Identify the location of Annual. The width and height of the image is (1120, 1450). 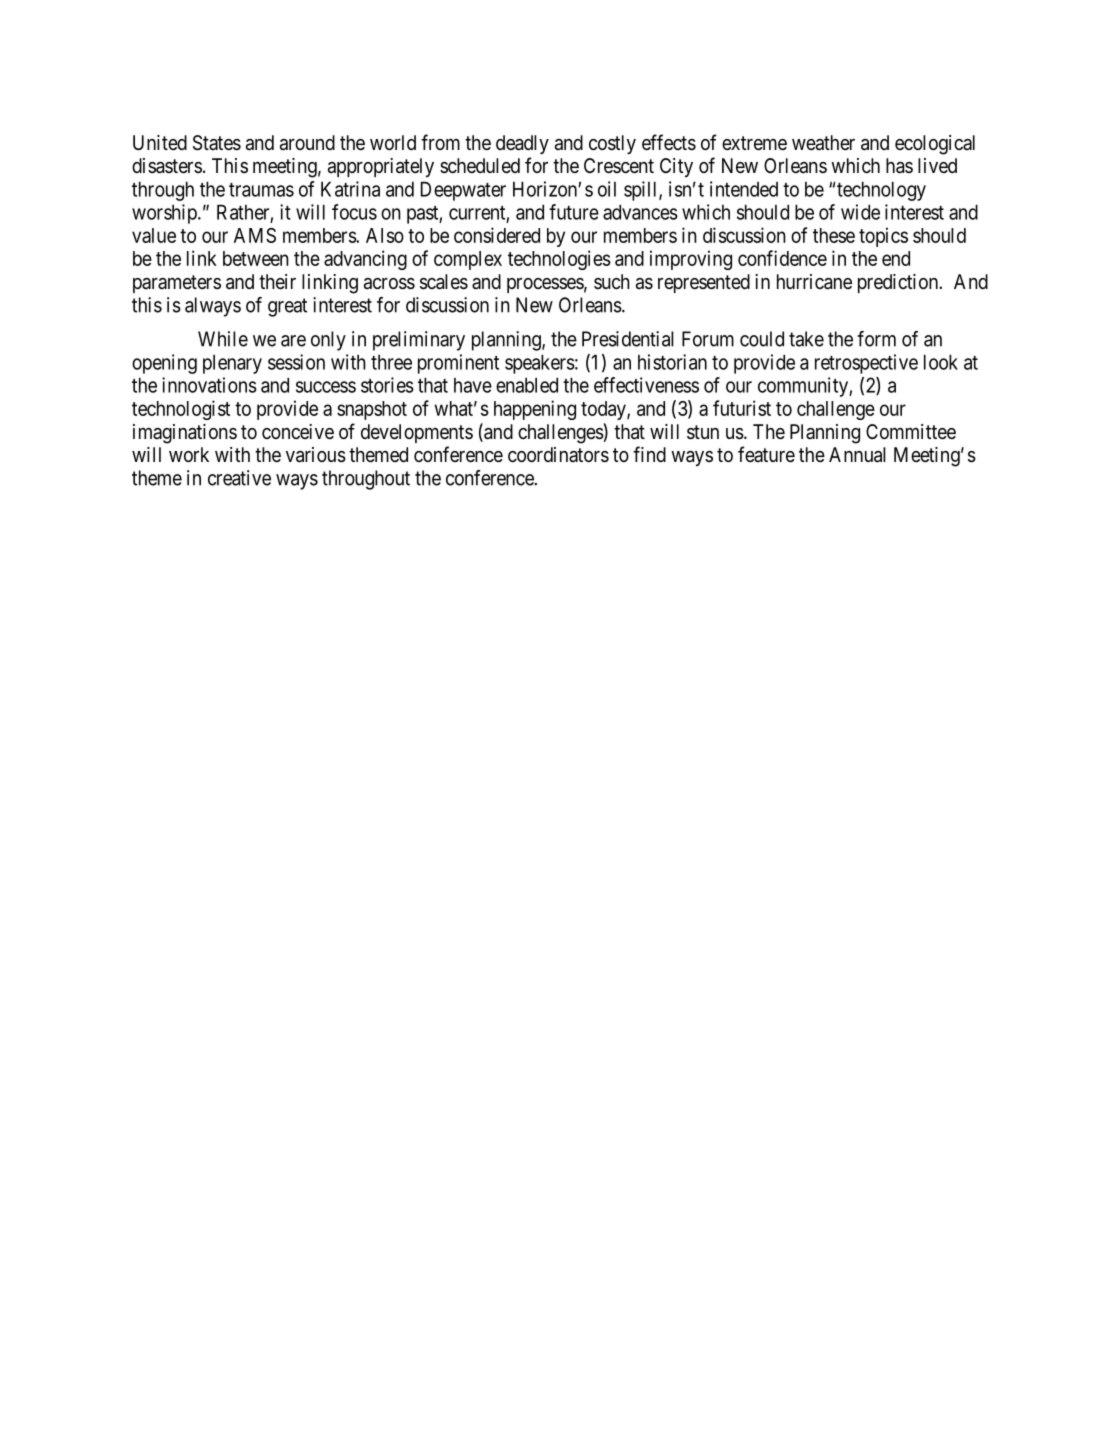
(857, 455).
